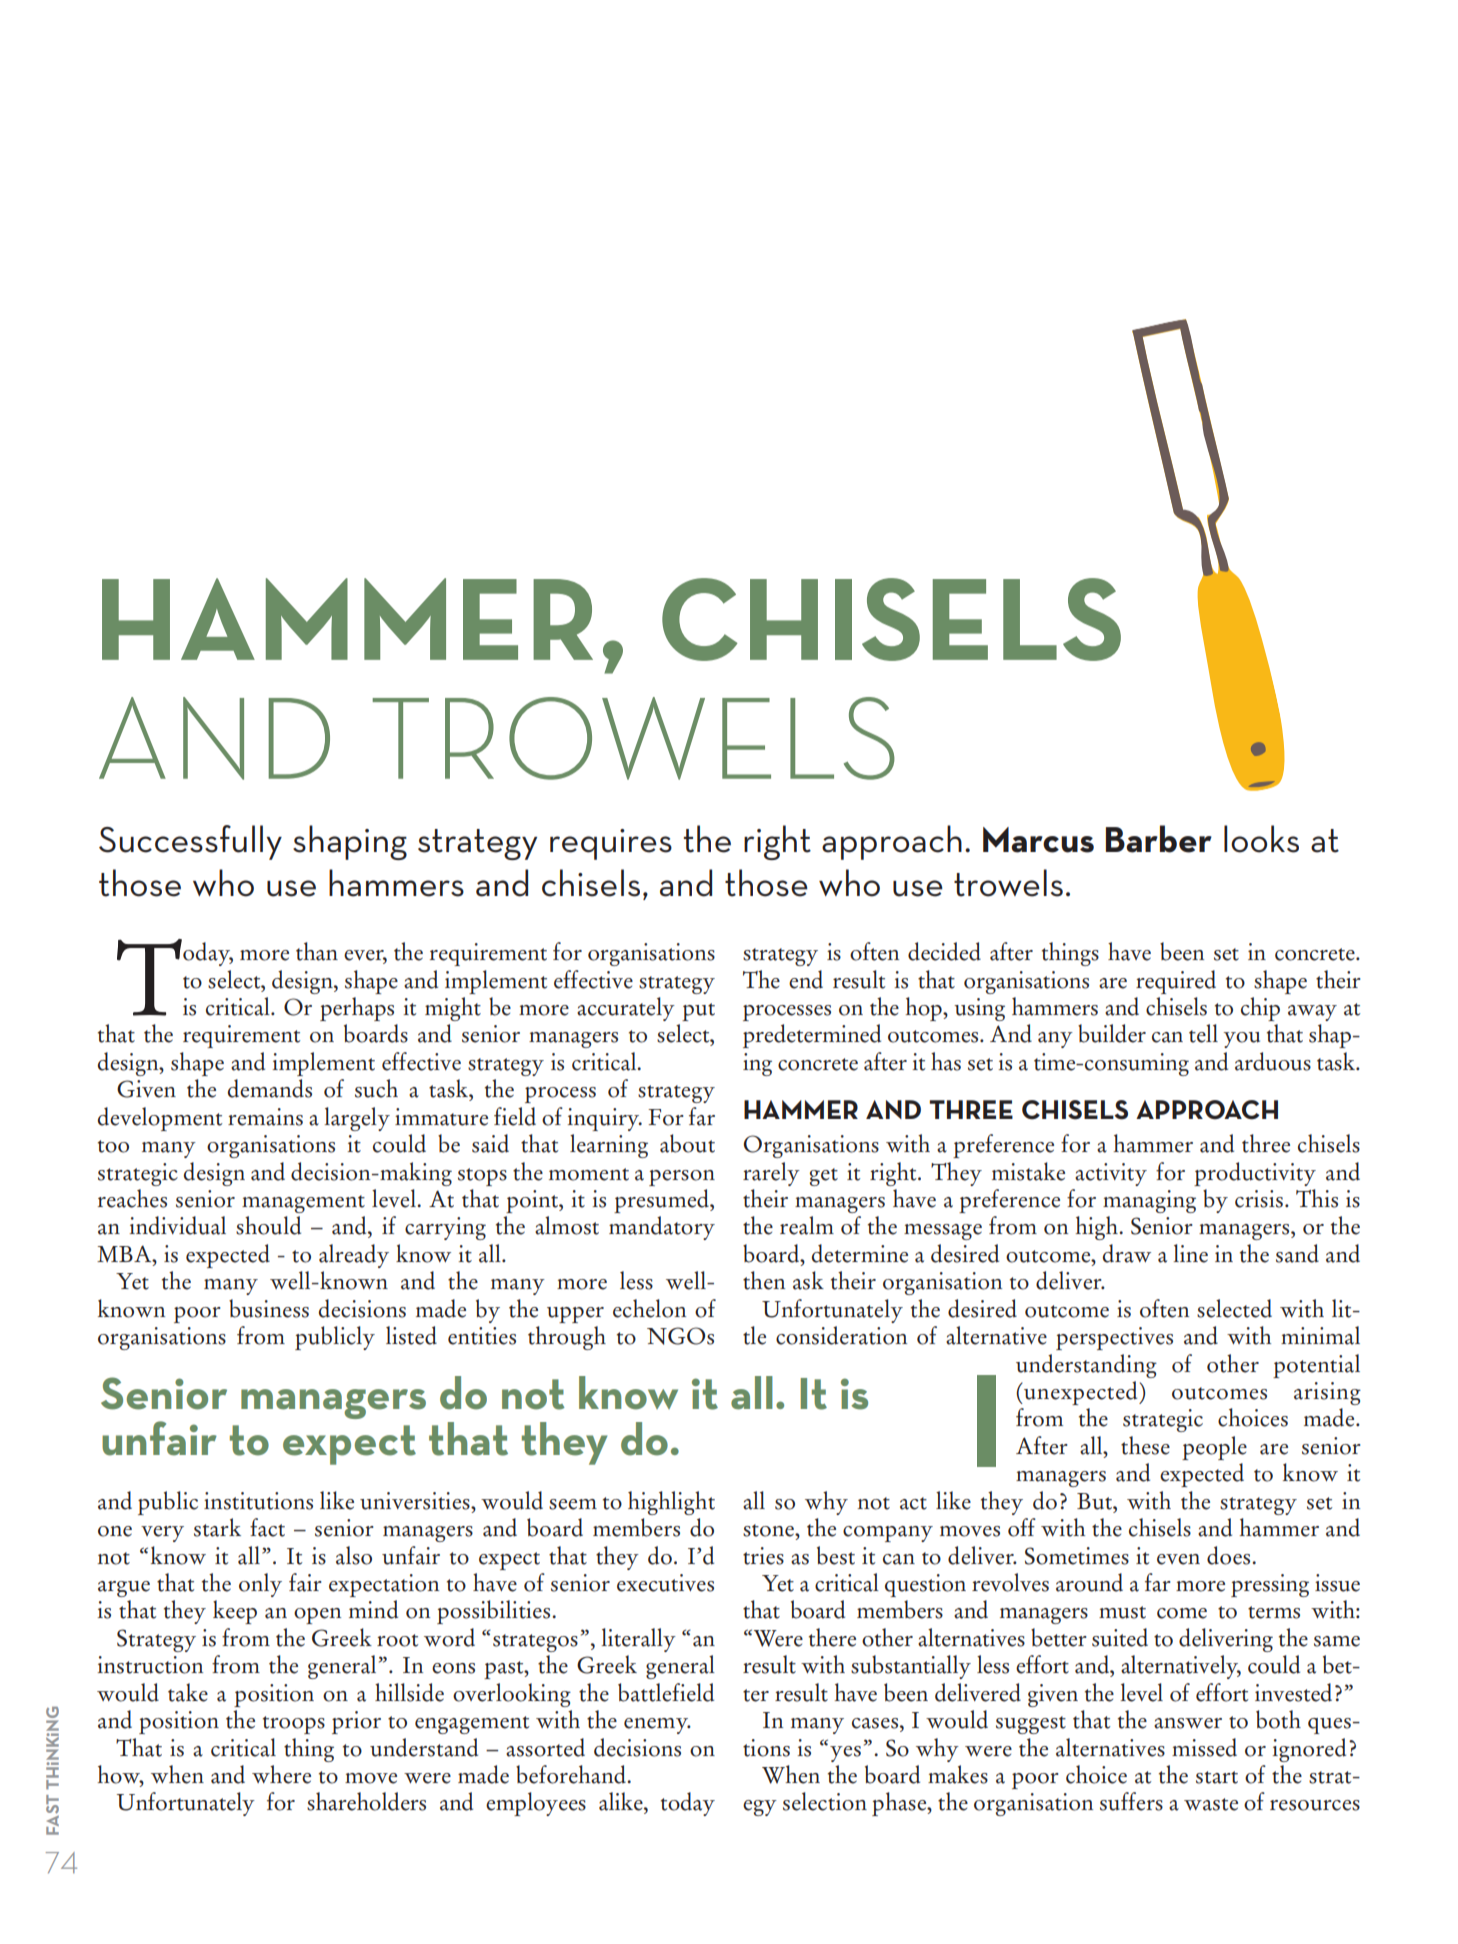 Image resolution: width=1458 pixels, height=1944 pixels. I want to click on yes, so click(845, 1754).
